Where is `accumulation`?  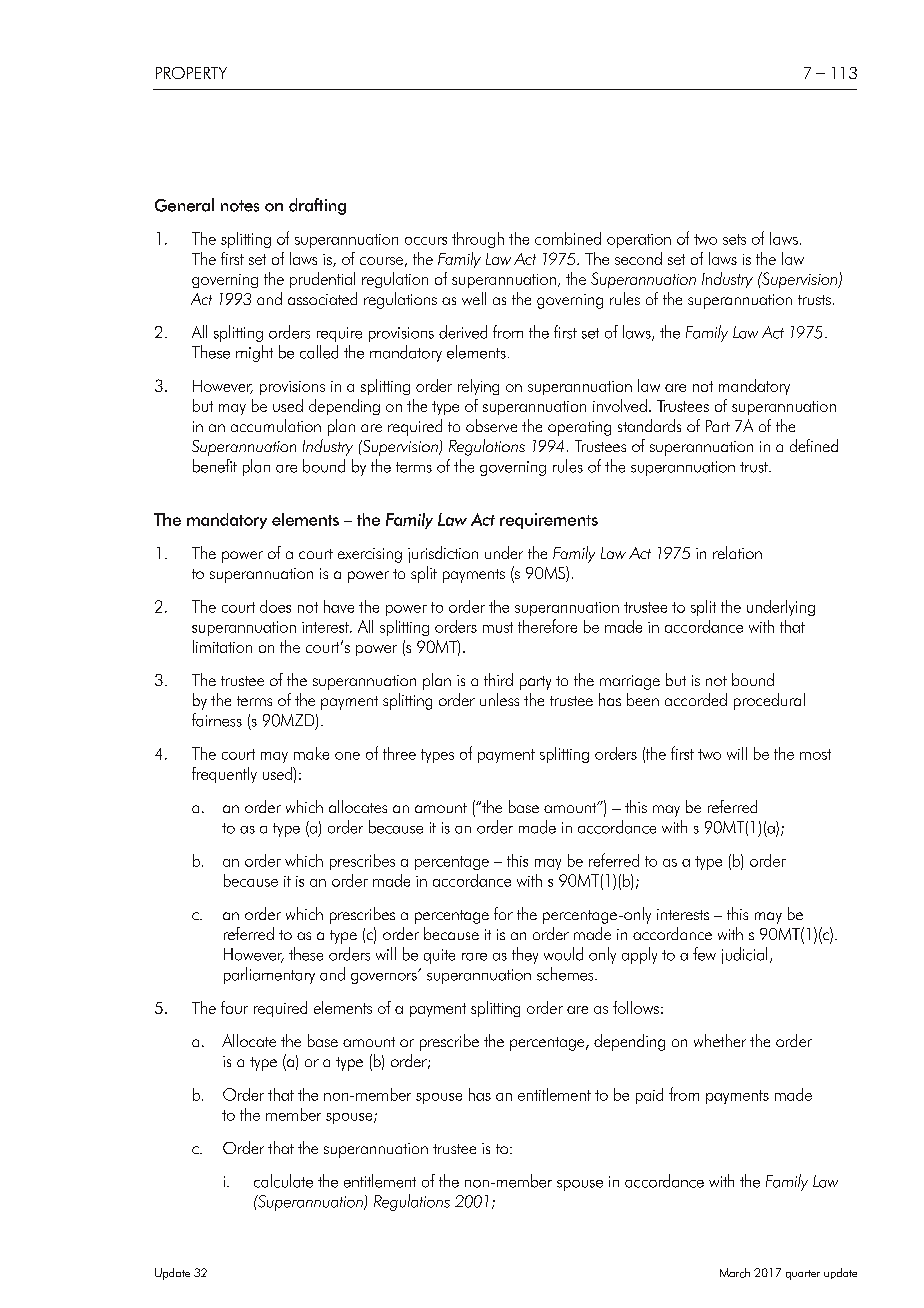
accumulation is located at coordinates (276, 425).
